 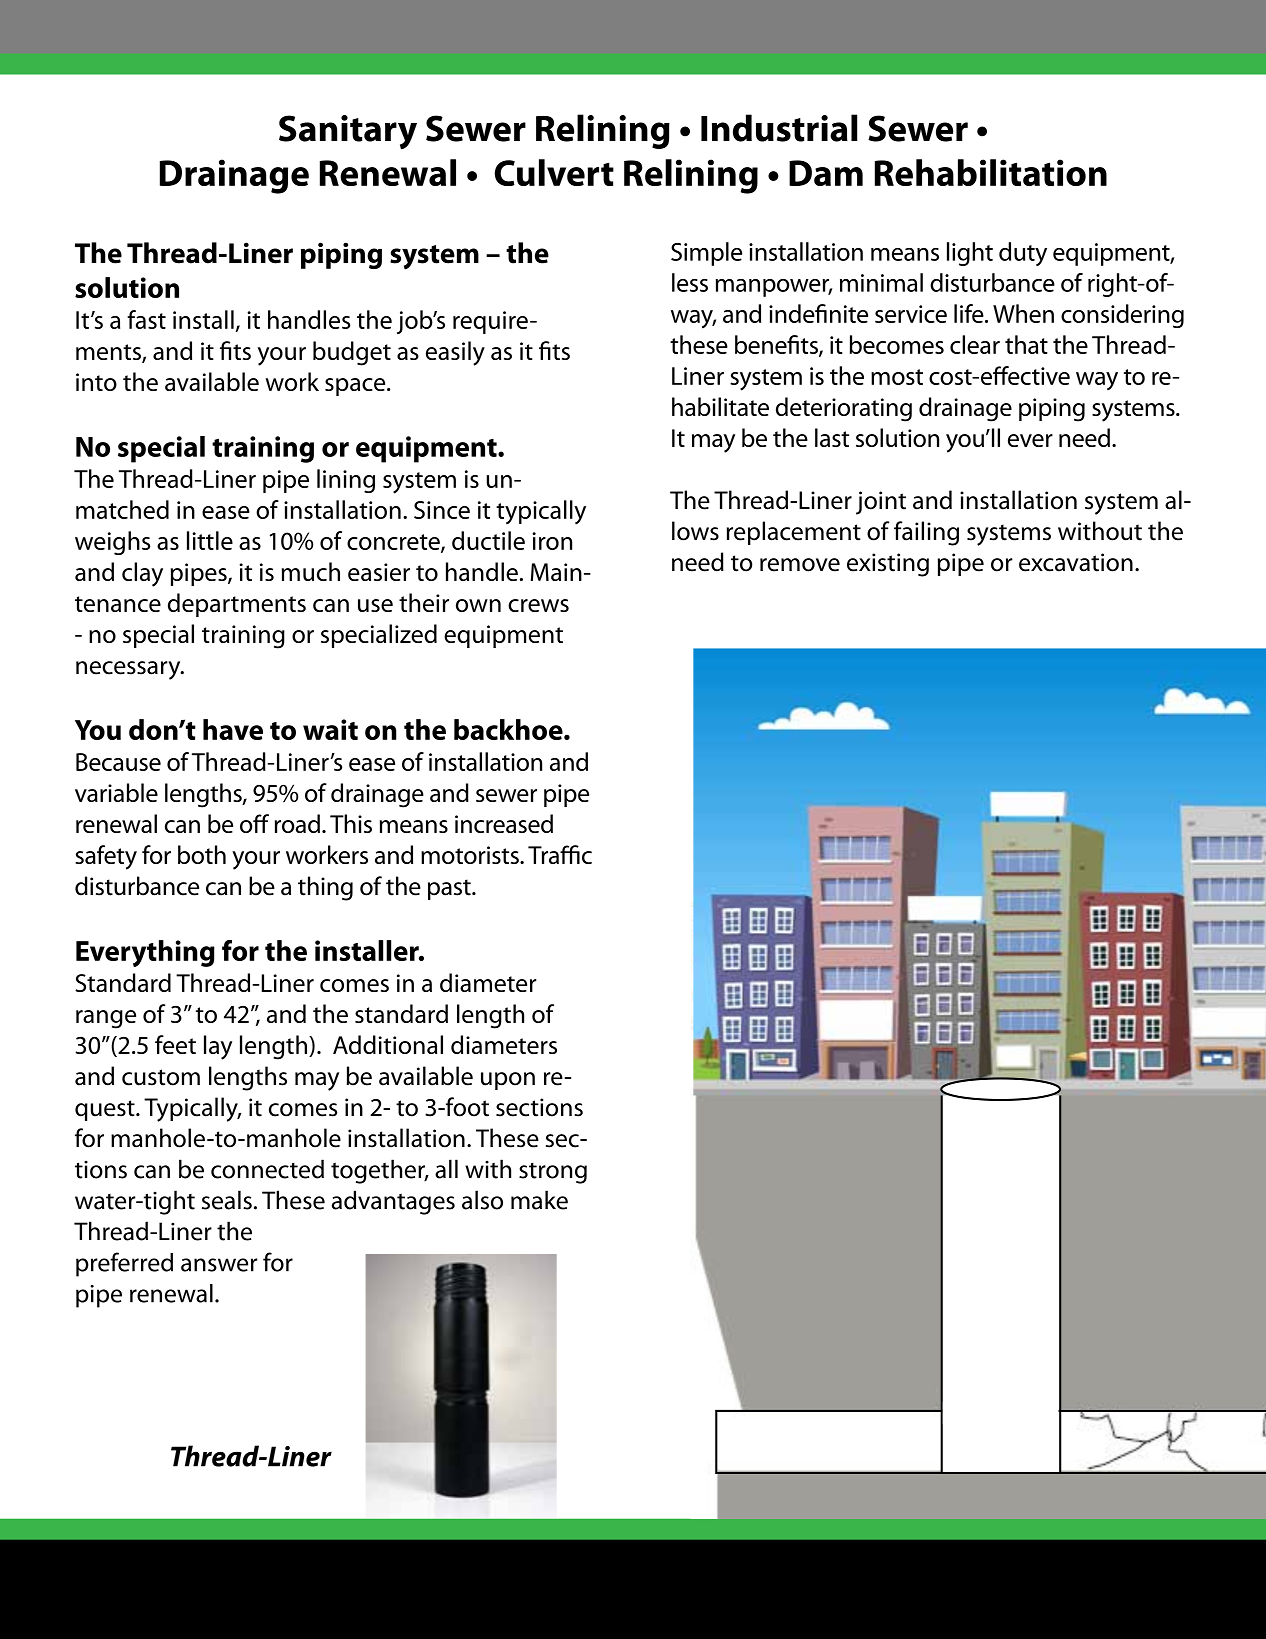 What do you see at coordinates (233, 729) in the screenshot?
I see `have` at bounding box center [233, 729].
